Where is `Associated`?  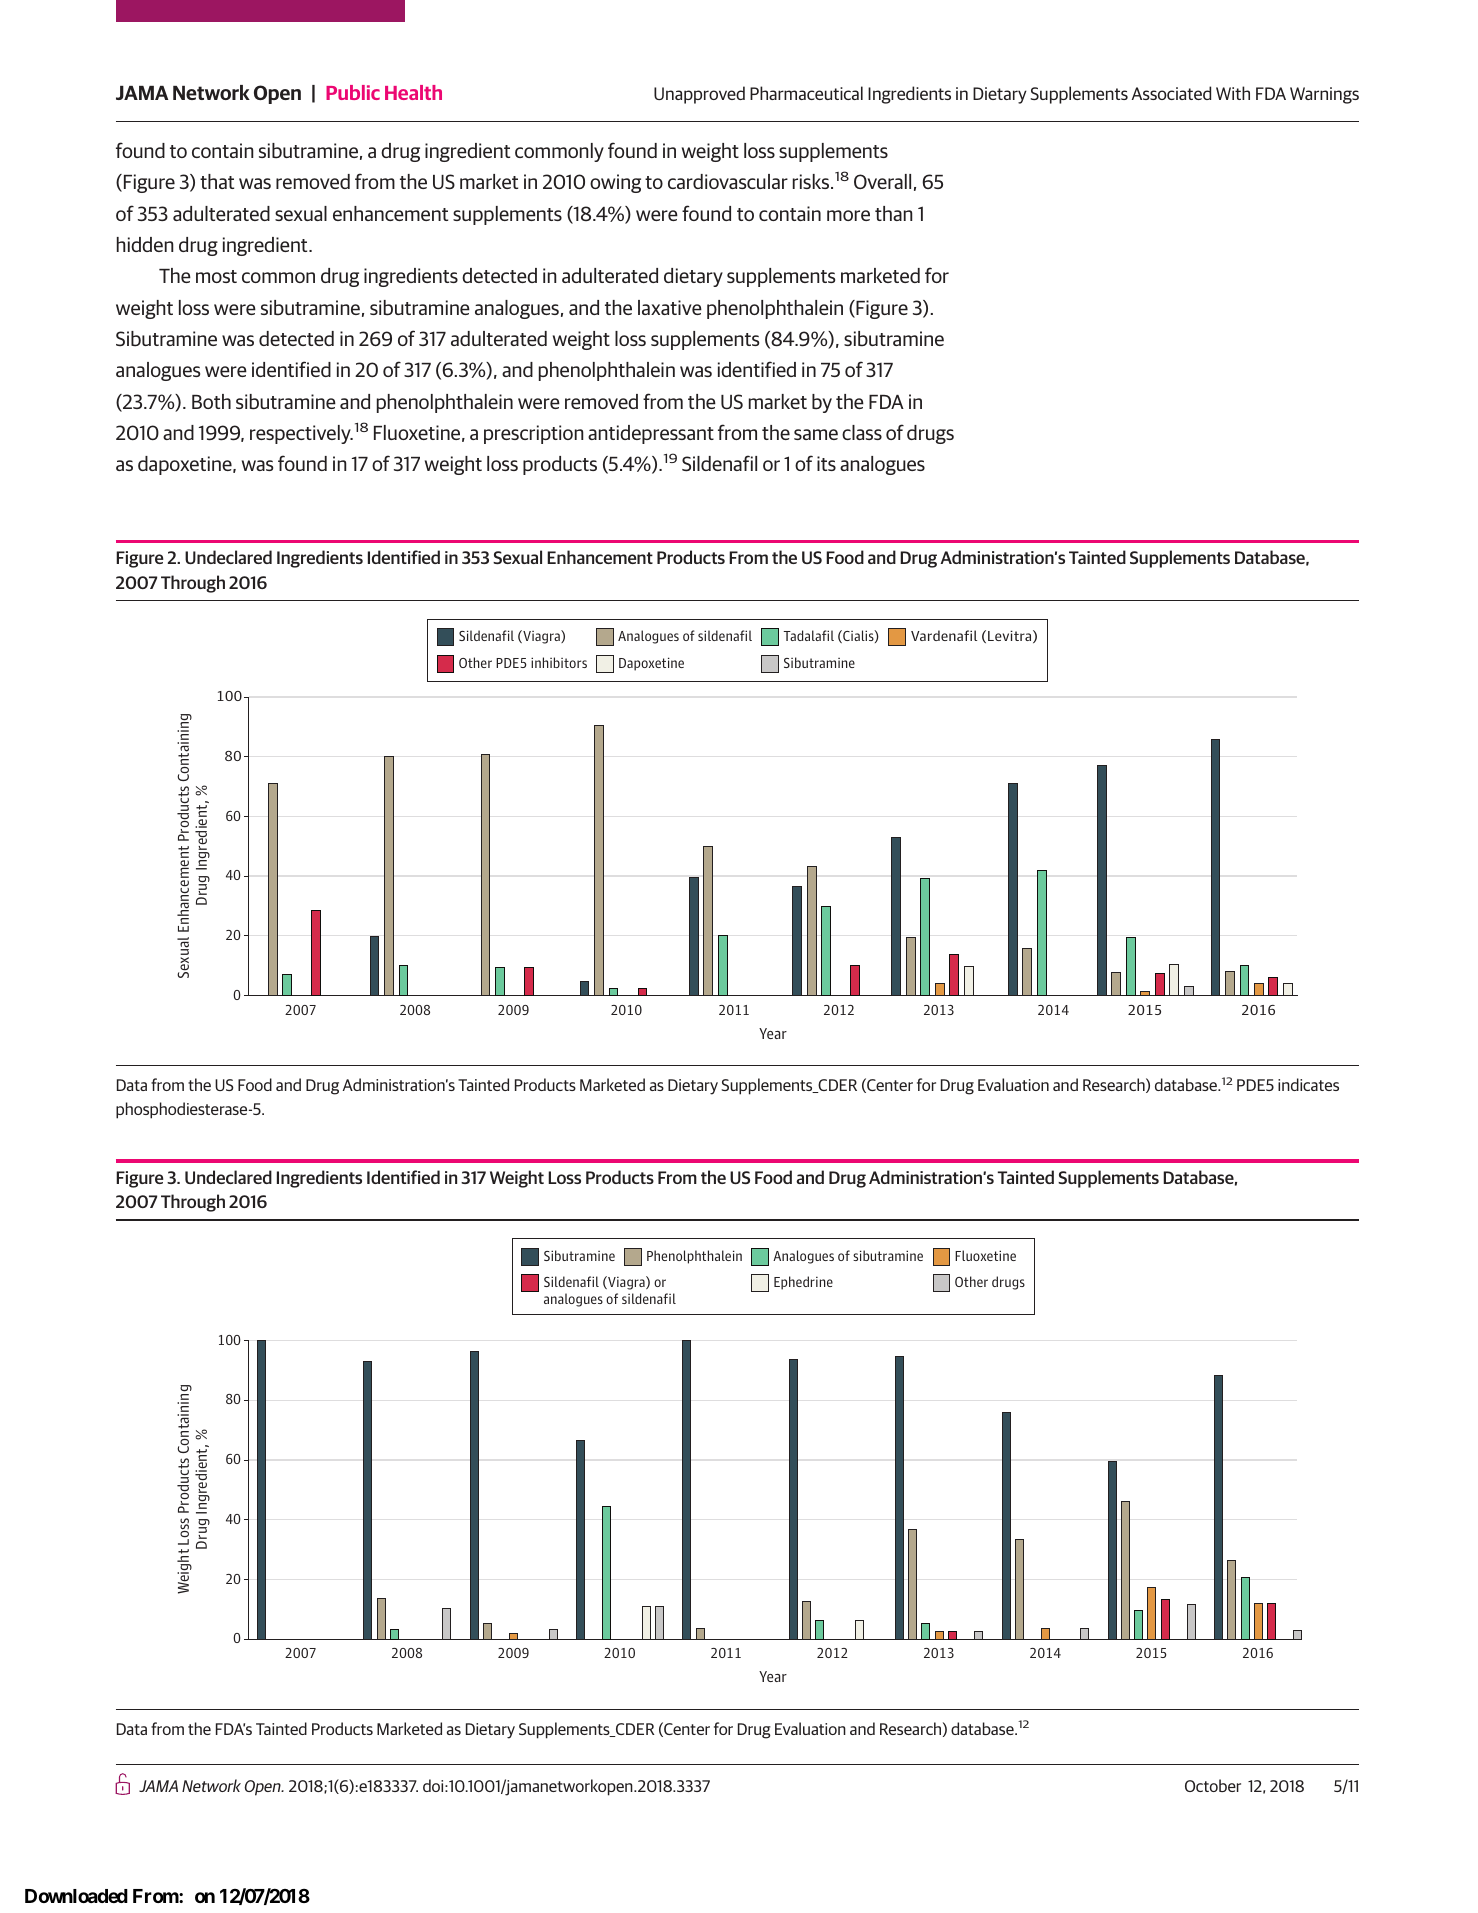 Associated is located at coordinates (1171, 93).
